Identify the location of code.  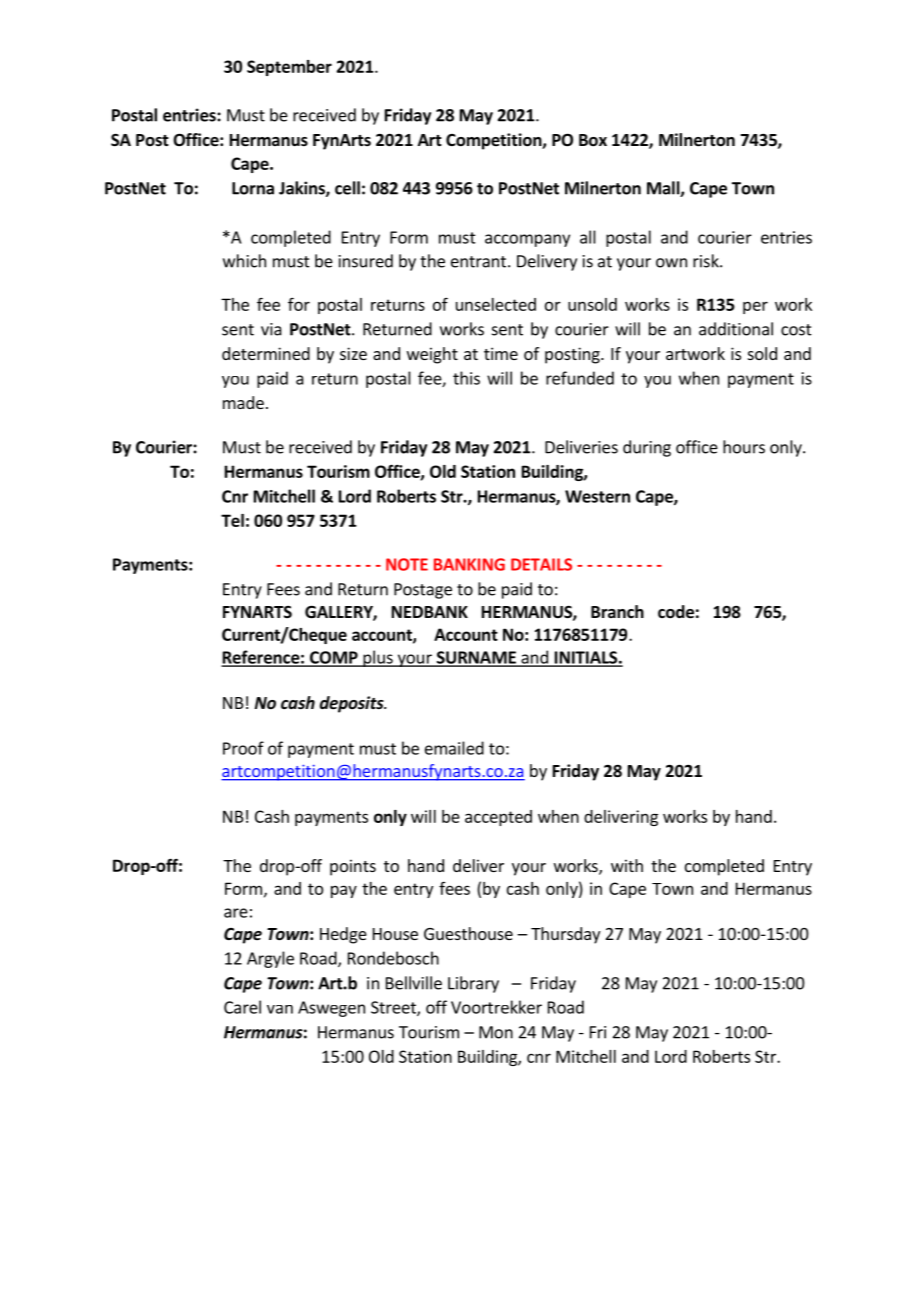
(676, 612).
